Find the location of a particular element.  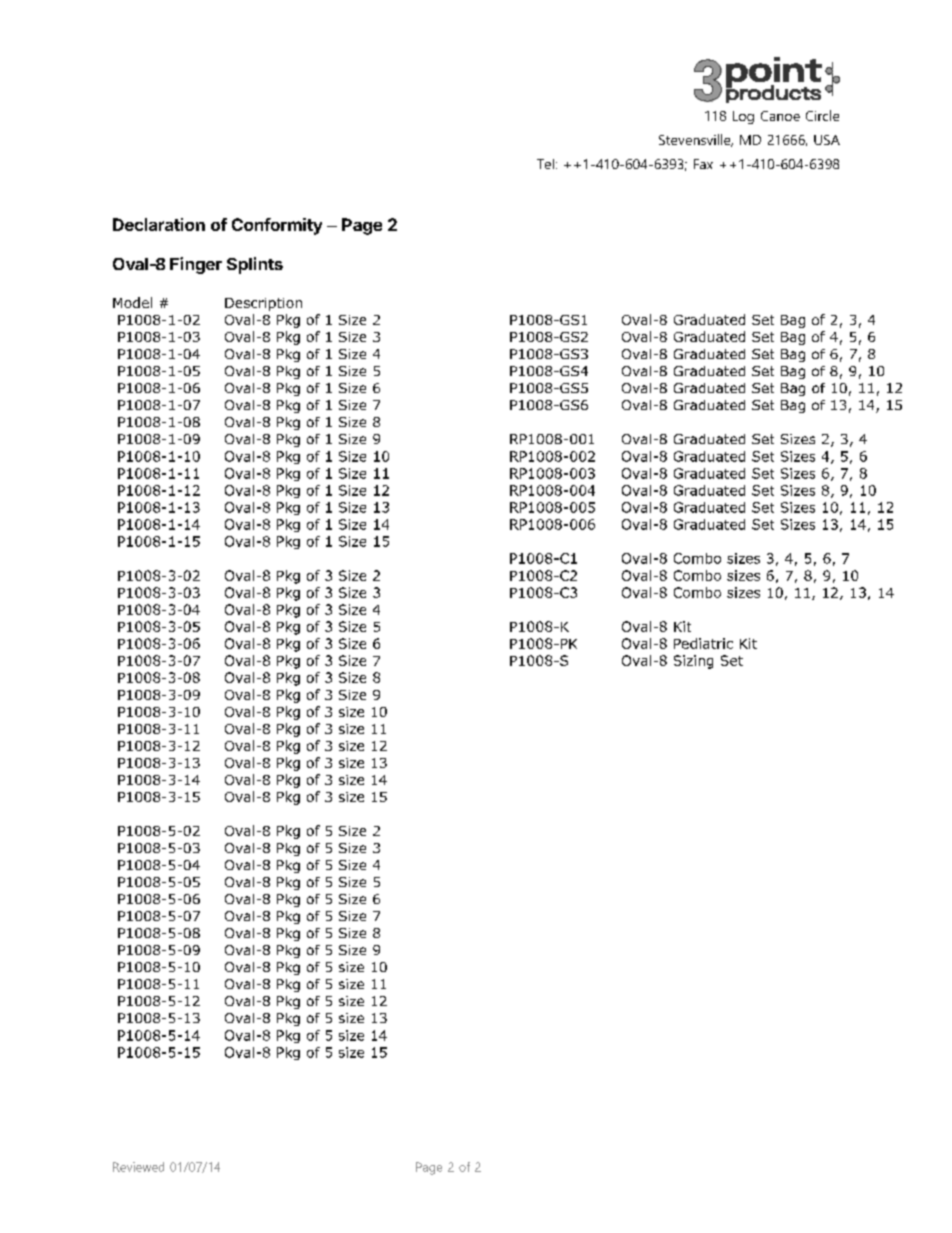

Conformity is located at coordinates (277, 226).
